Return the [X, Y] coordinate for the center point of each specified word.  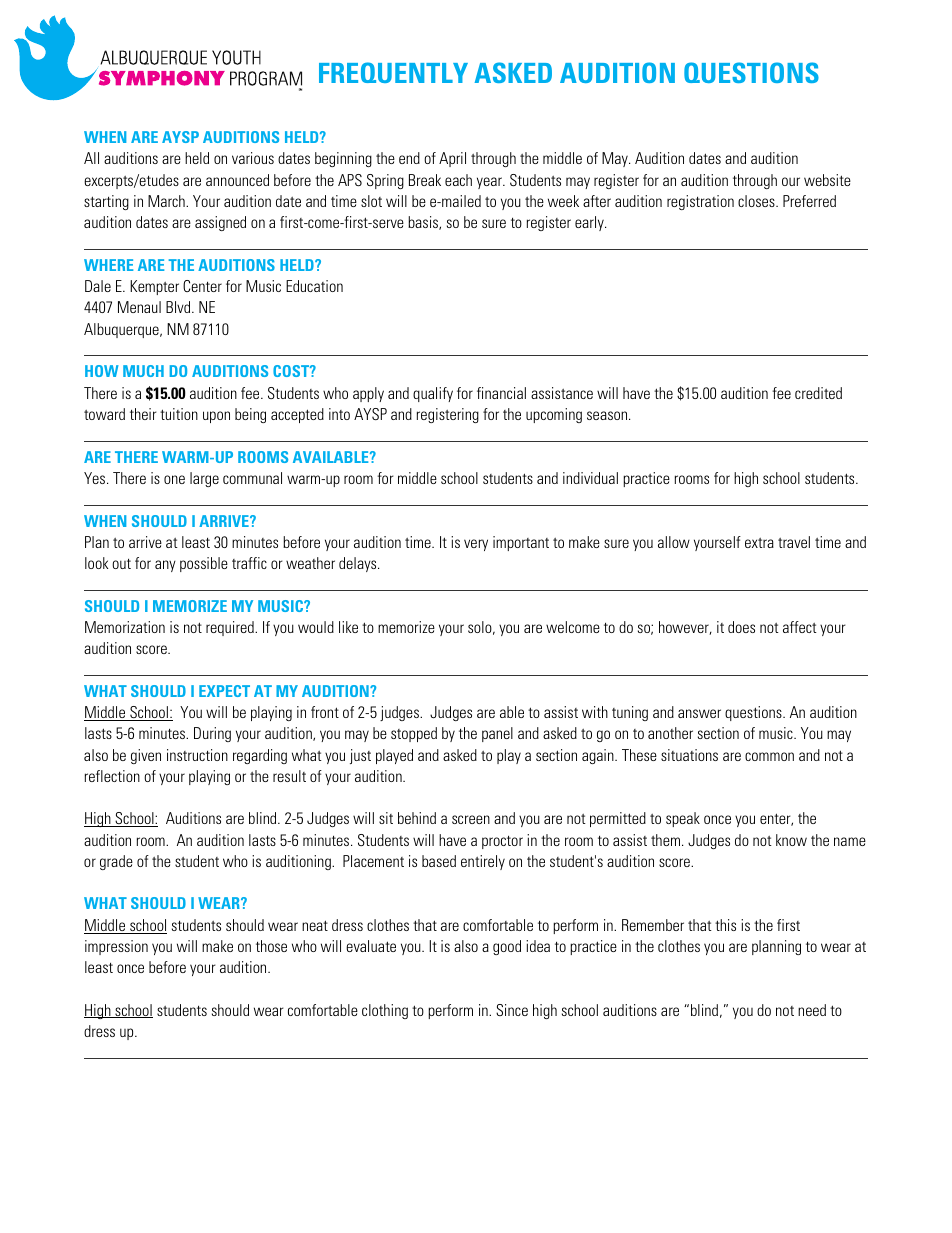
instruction [197, 755]
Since [512, 1010]
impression [116, 947]
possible [204, 564]
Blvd [179, 307]
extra [759, 543]
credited [818, 393]
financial [501, 393]
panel [497, 734]
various [253, 158]
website [827, 180]
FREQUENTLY [393, 72]
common [769, 756]
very [476, 545]
